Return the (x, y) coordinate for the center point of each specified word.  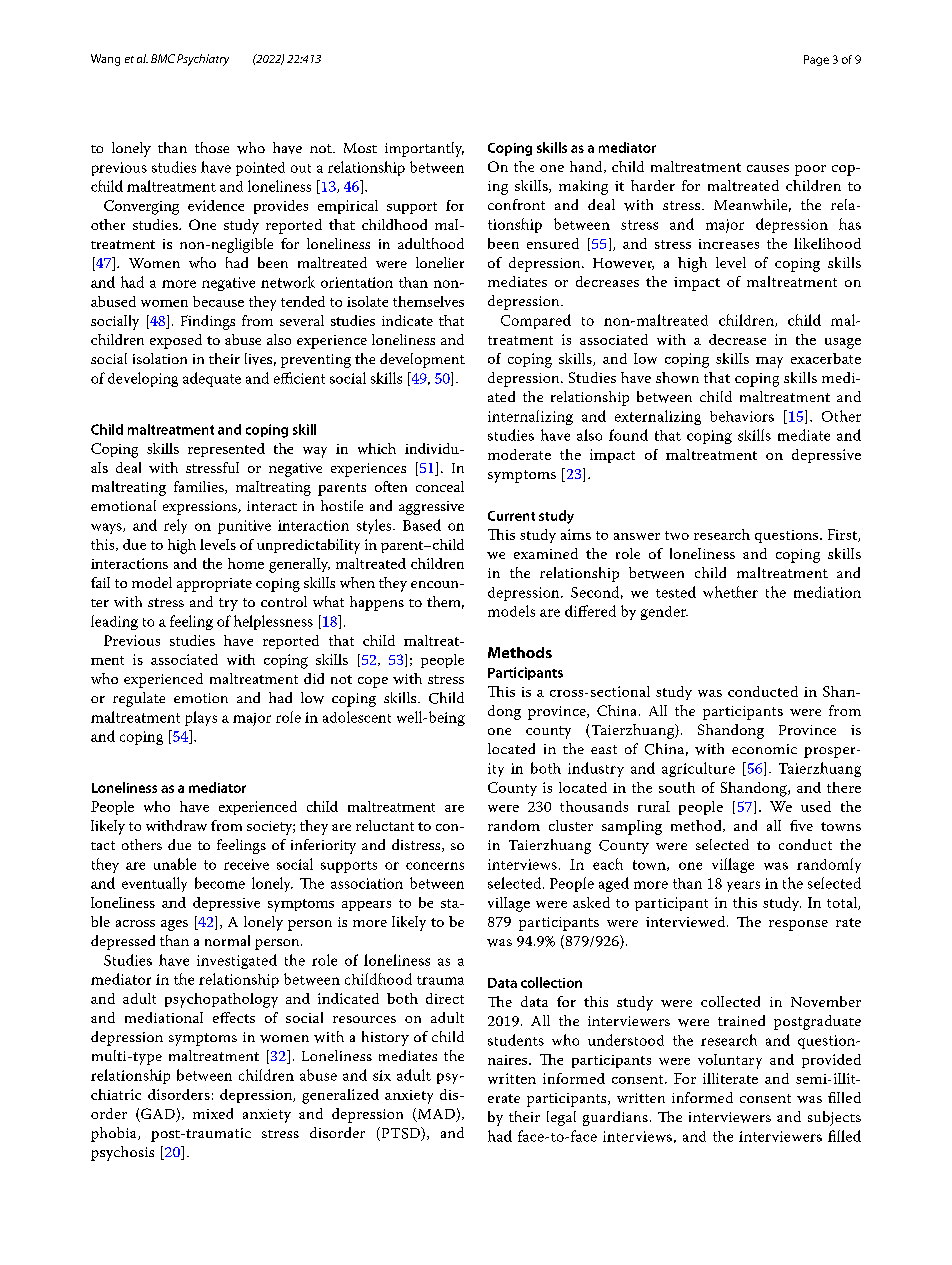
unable (175, 864)
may (769, 362)
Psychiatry (203, 60)
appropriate (214, 585)
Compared (536, 321)
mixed (213, 1113)
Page (816, 60)
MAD (436, 1115)
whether (730, 592)
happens (377, 603)
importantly (424, 149)
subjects (834, 1118)
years (743, 886)
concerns (435, 866)
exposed (176, 341)
